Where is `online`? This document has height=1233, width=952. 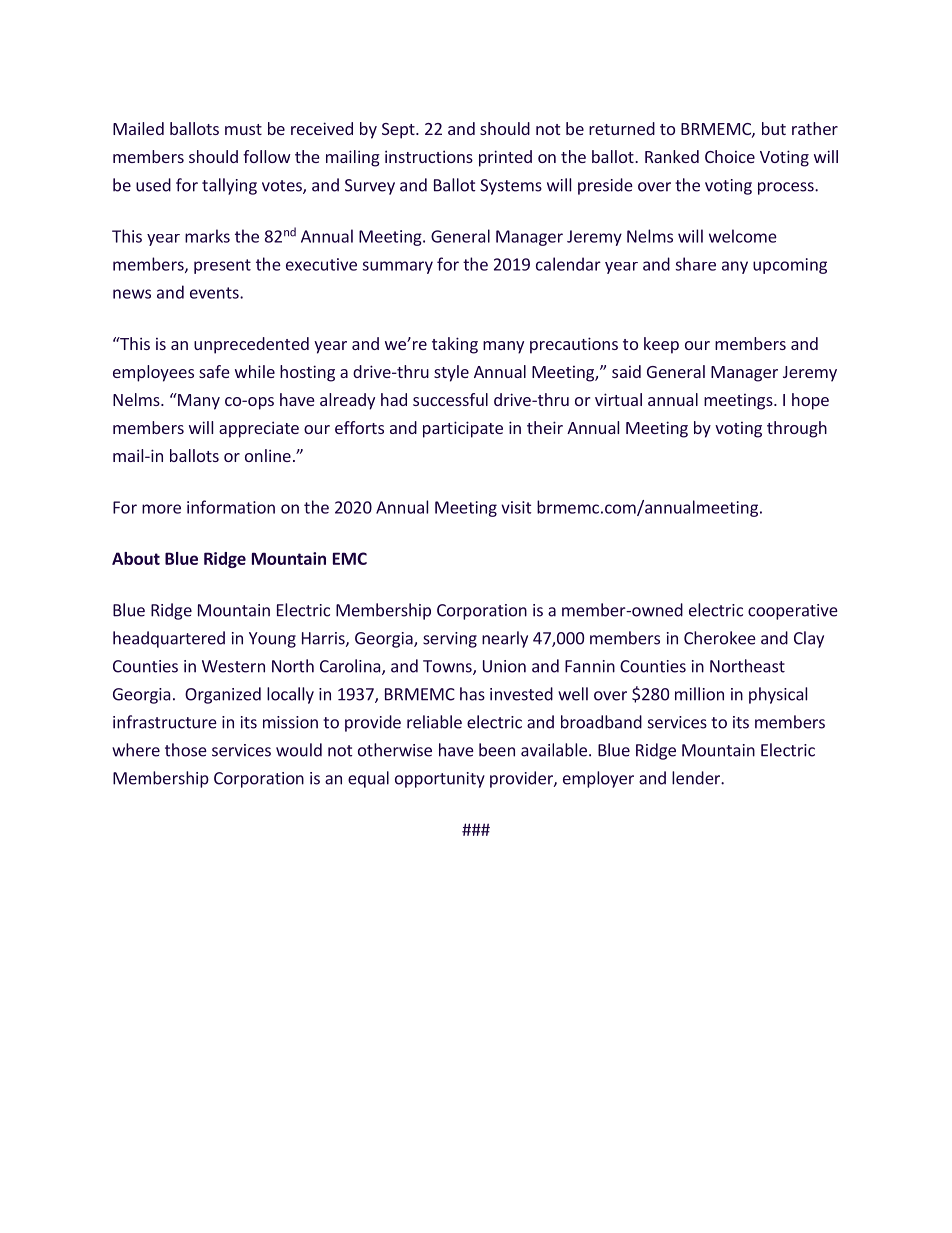
online is located at coordinates (268, 455).
